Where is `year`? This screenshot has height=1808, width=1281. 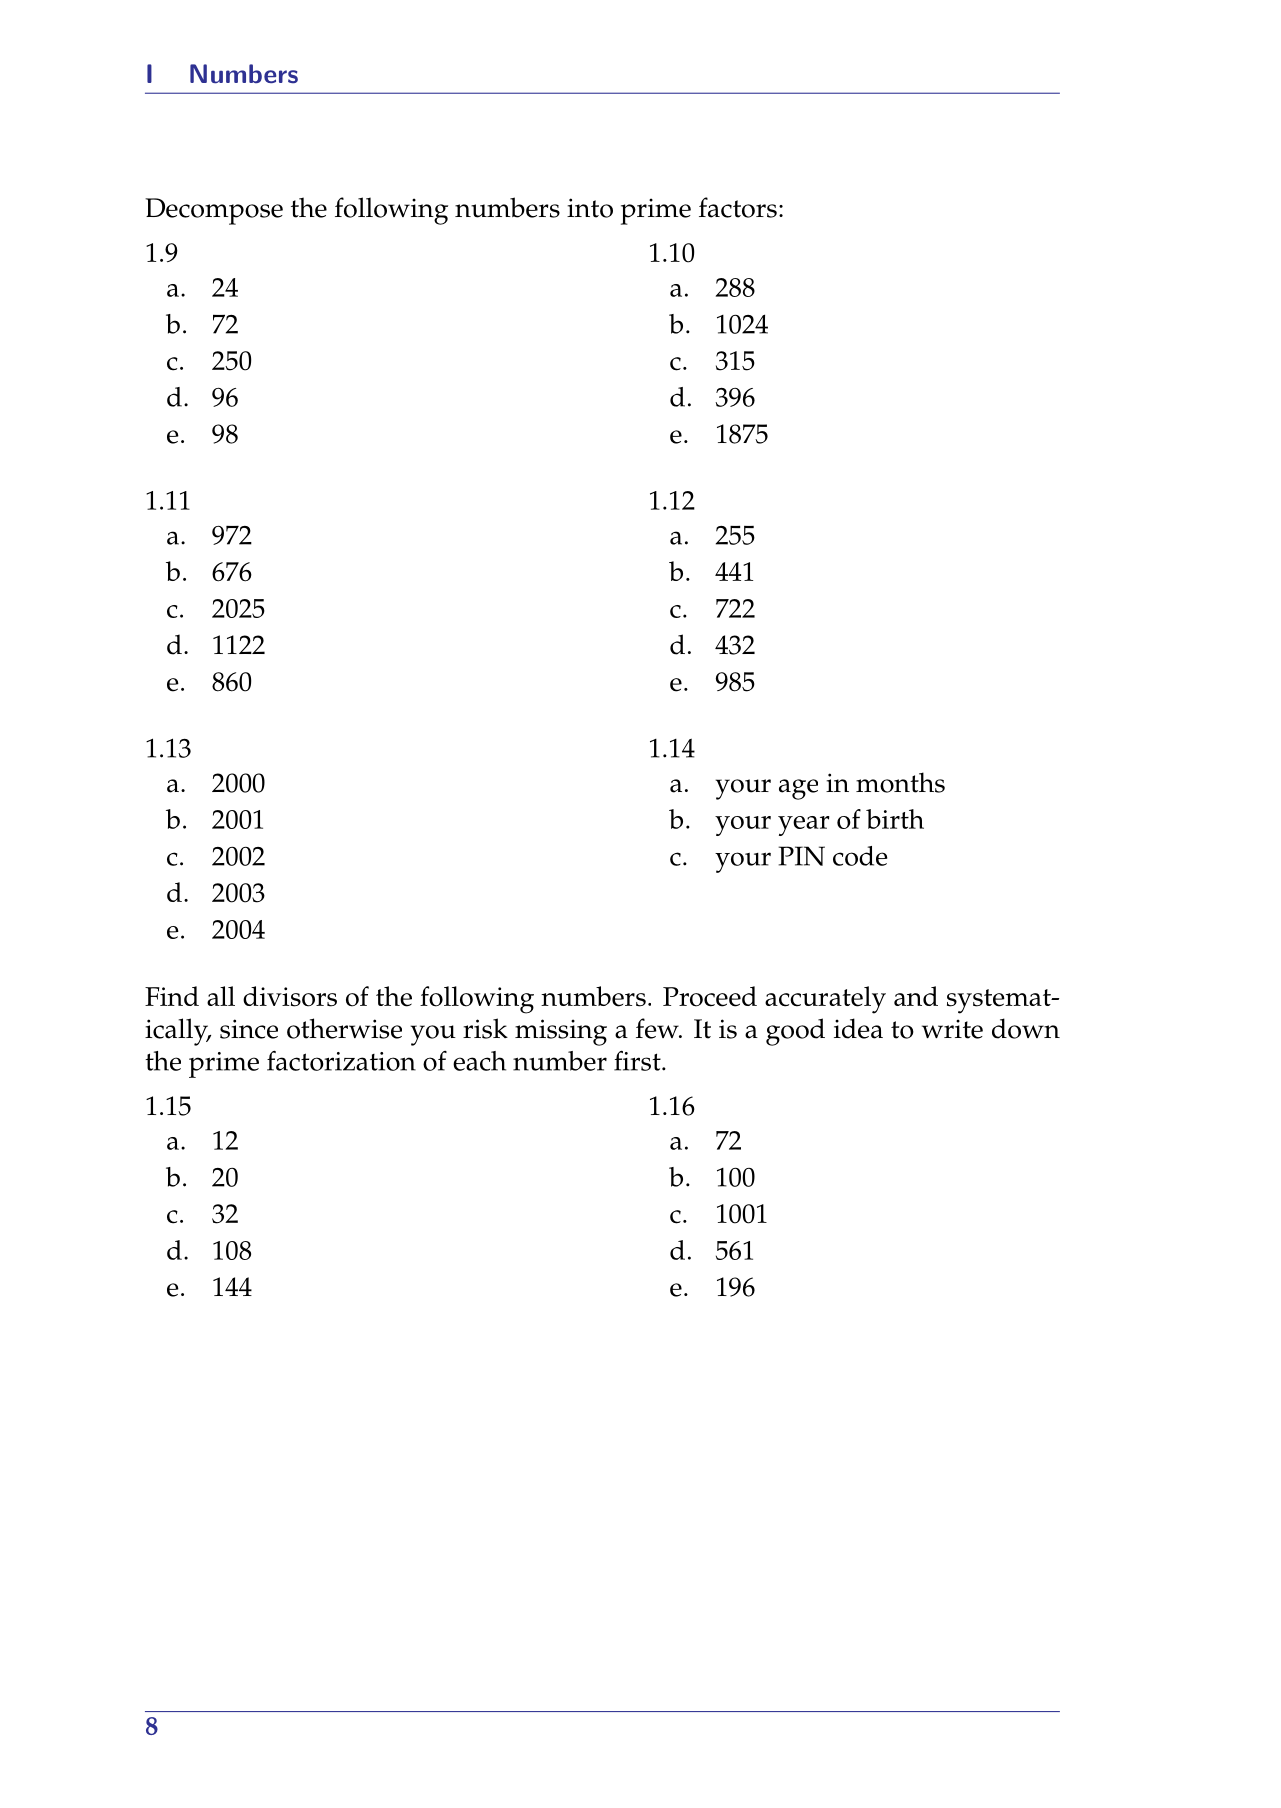
year is located at coordinates (804, 826).
